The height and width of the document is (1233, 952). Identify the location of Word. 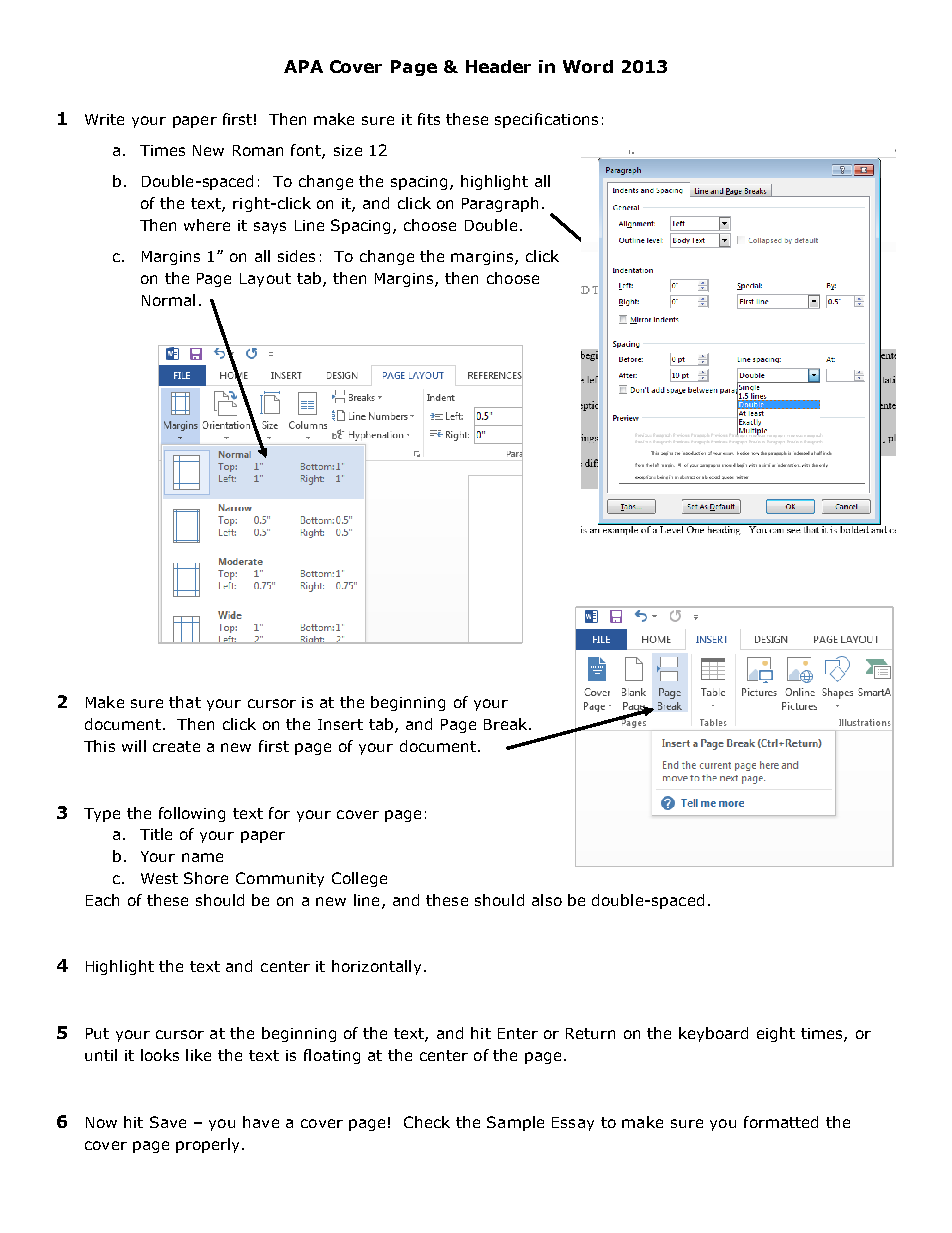
(588, 66).
